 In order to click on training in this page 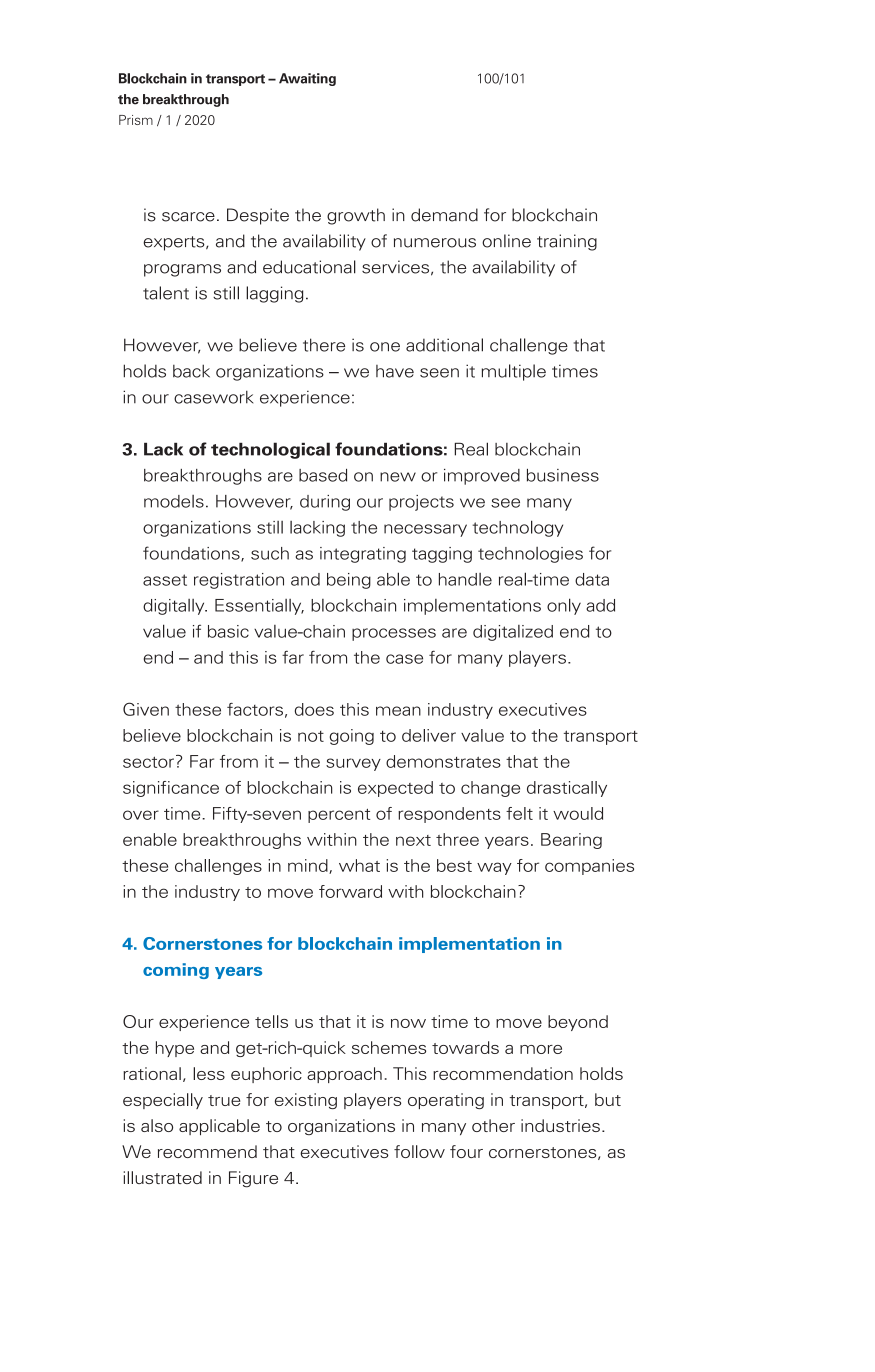, I will do `click(567, 242)`.
